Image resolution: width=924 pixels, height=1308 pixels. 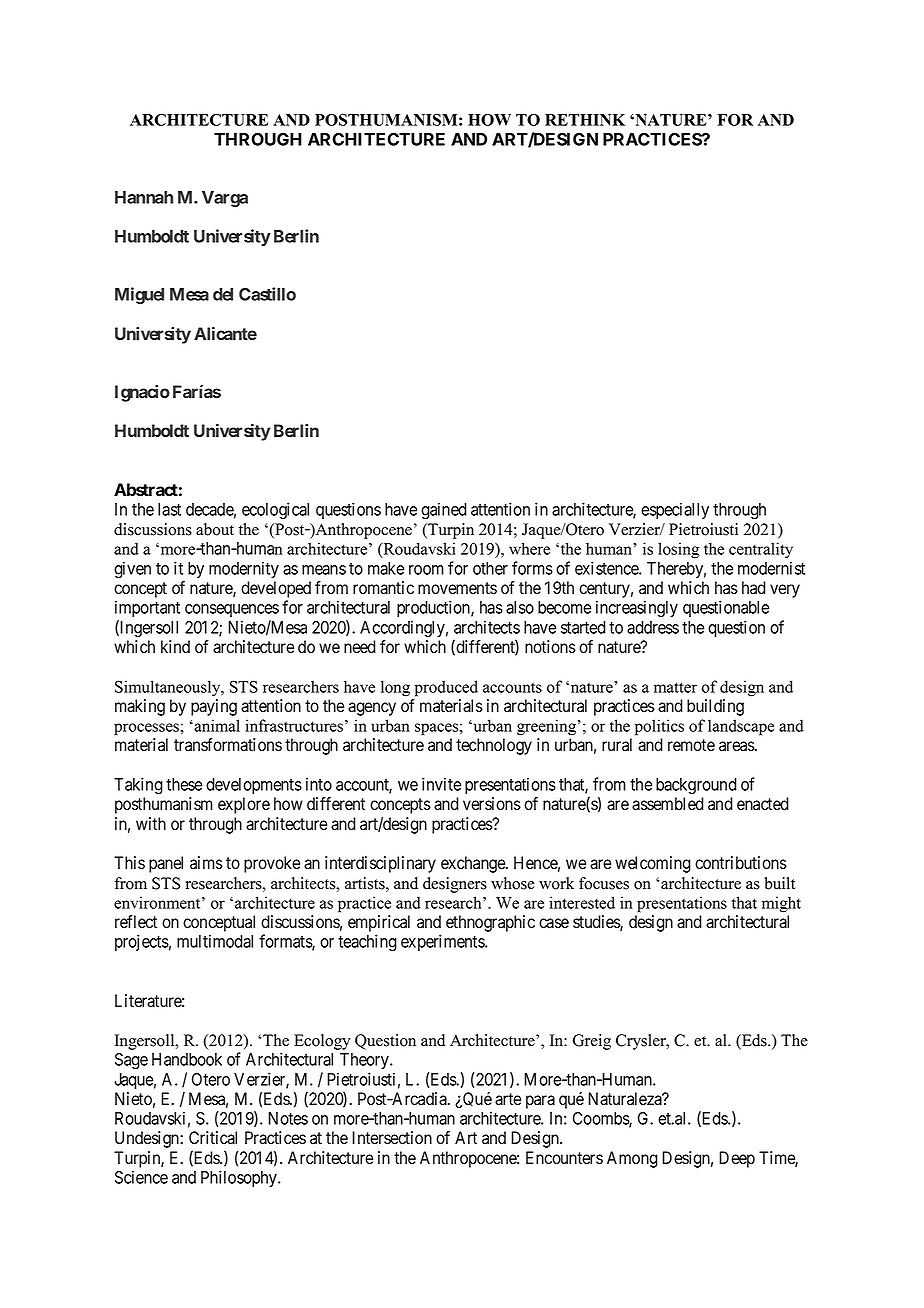 I want to click on Varga, so click(x=225, y=199).
